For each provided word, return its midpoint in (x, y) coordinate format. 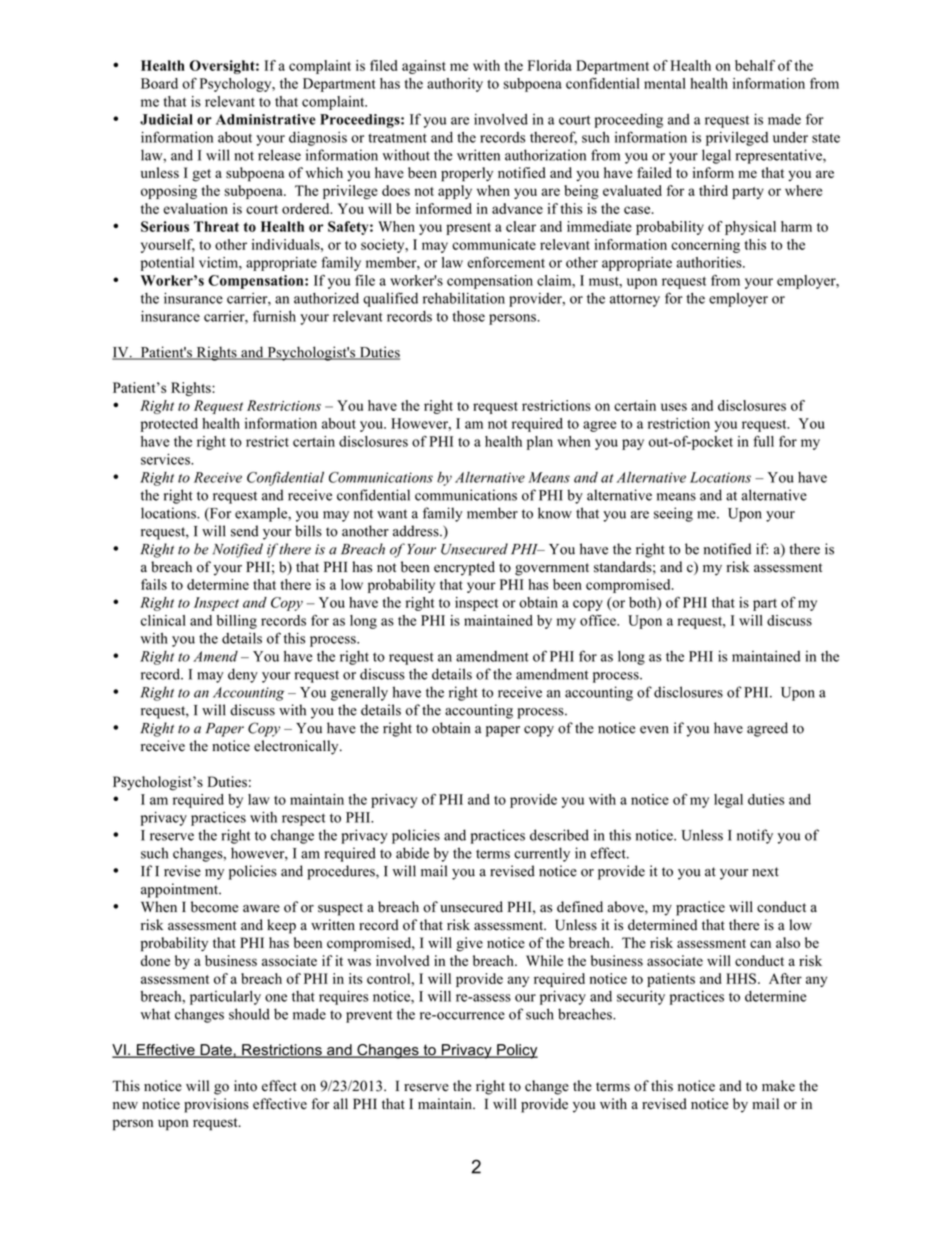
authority (455, 85)
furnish (274, 316)
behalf (755, 65)
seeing (673, 514)
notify (755, 836)
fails (154, 584)
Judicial (166, 119)
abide (412, 853)
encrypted (464, 568)
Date (216, 1051)
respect (304, 819)
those (468, 316)
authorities (710, 262)
